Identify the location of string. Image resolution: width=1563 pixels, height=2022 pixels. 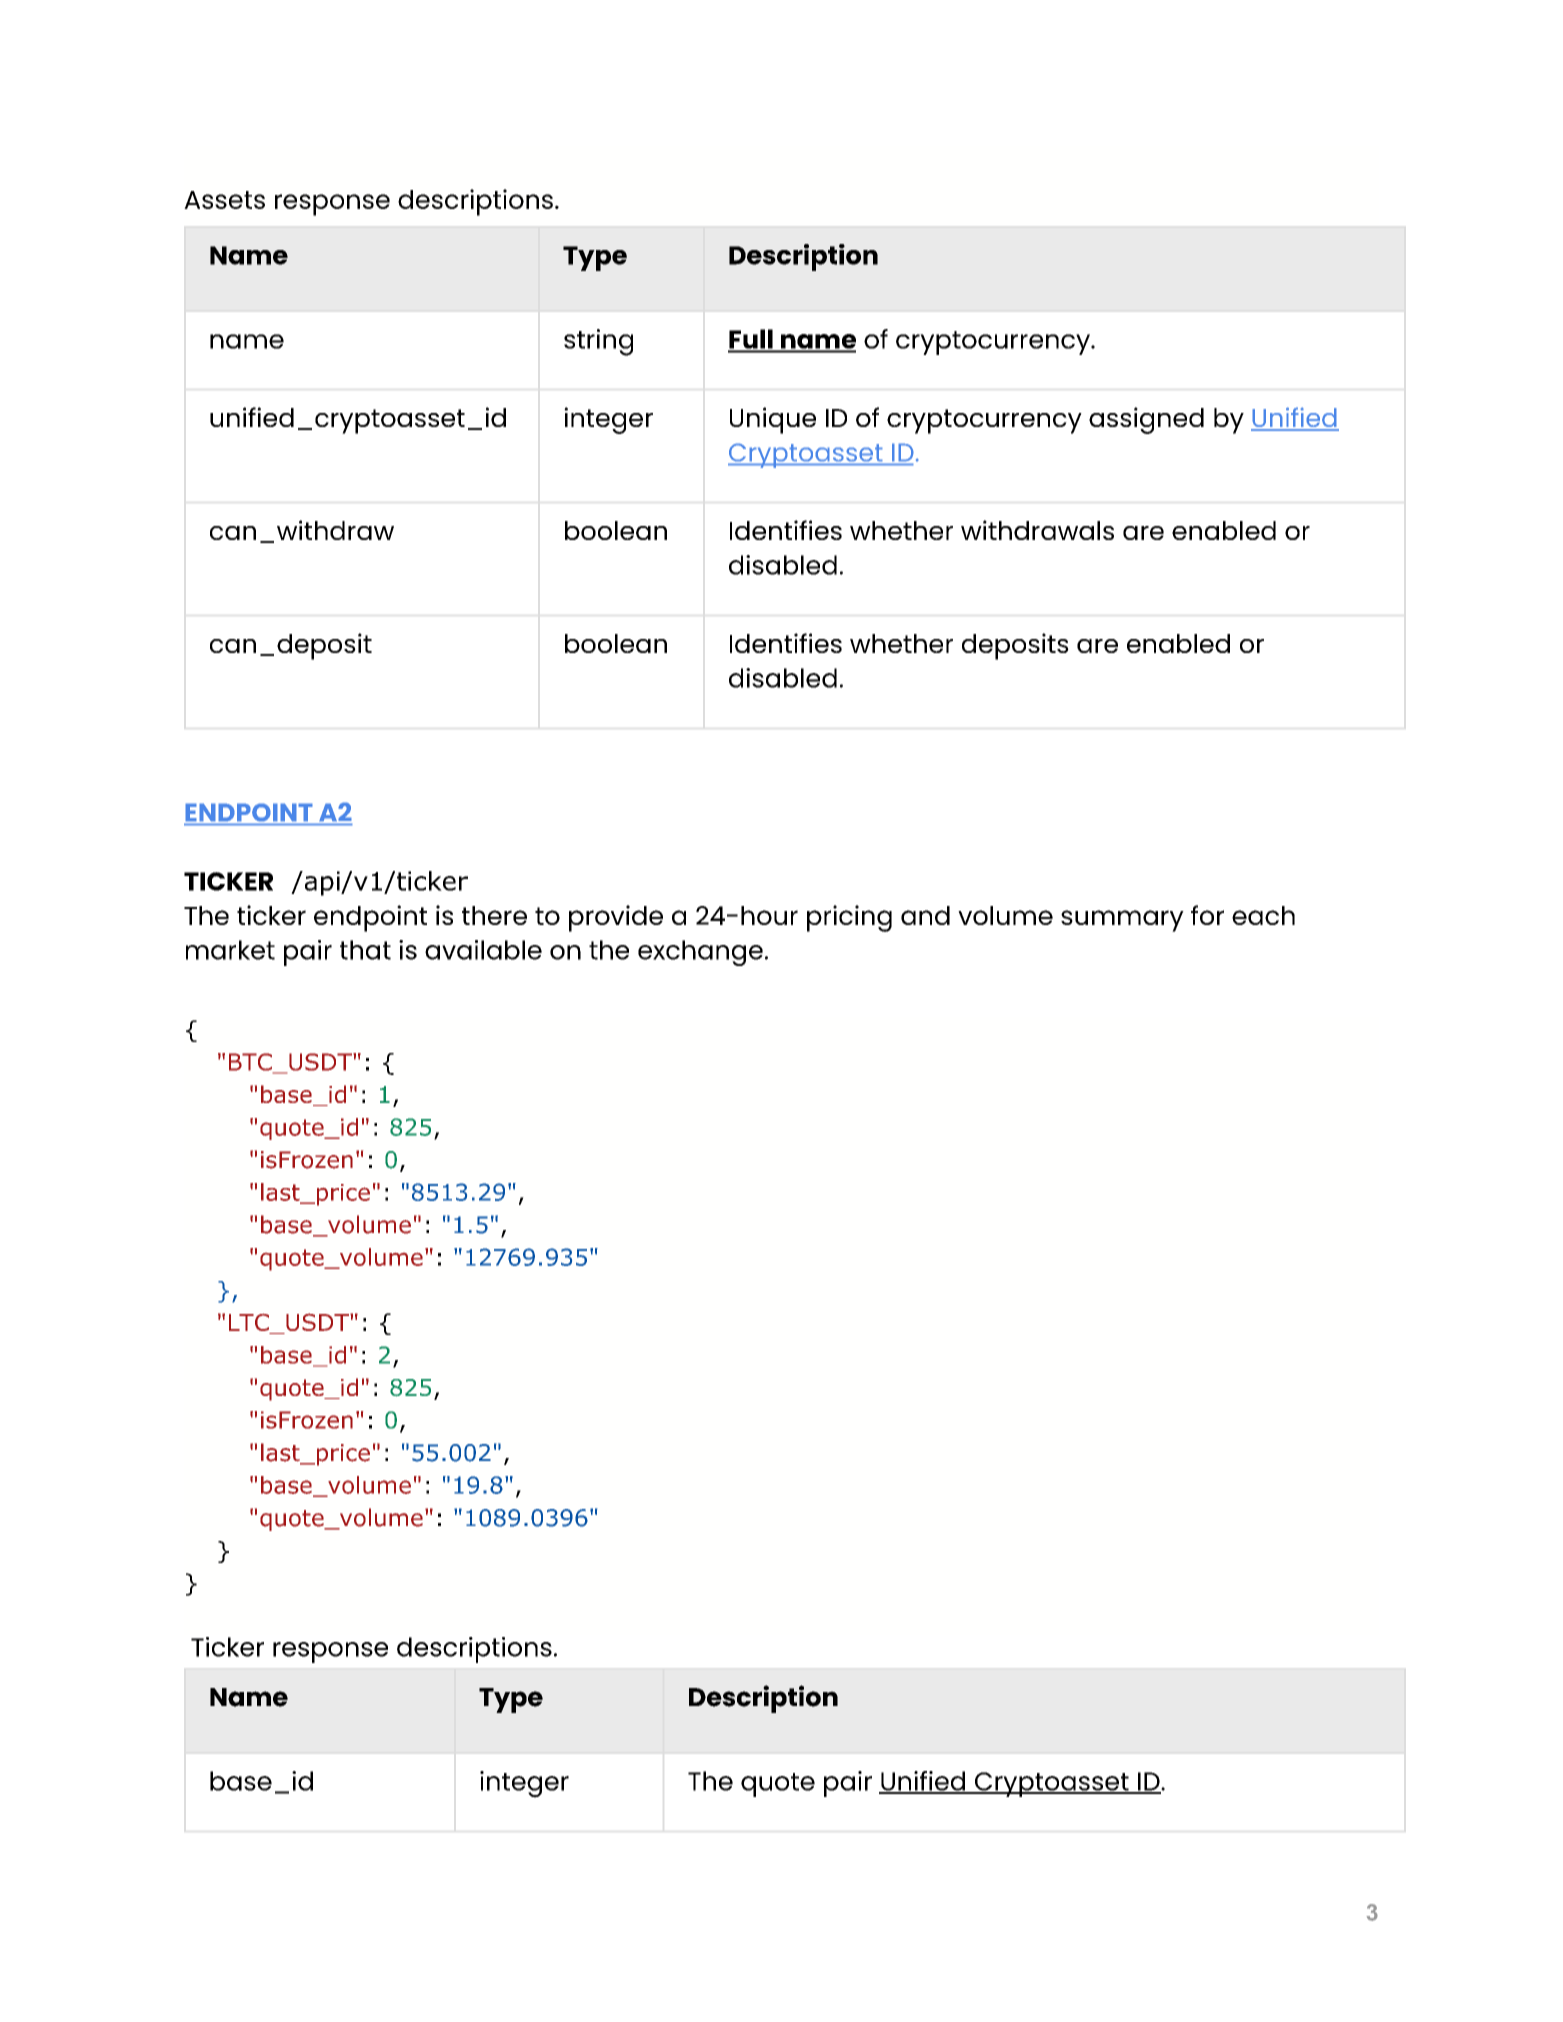
(598, 342).
